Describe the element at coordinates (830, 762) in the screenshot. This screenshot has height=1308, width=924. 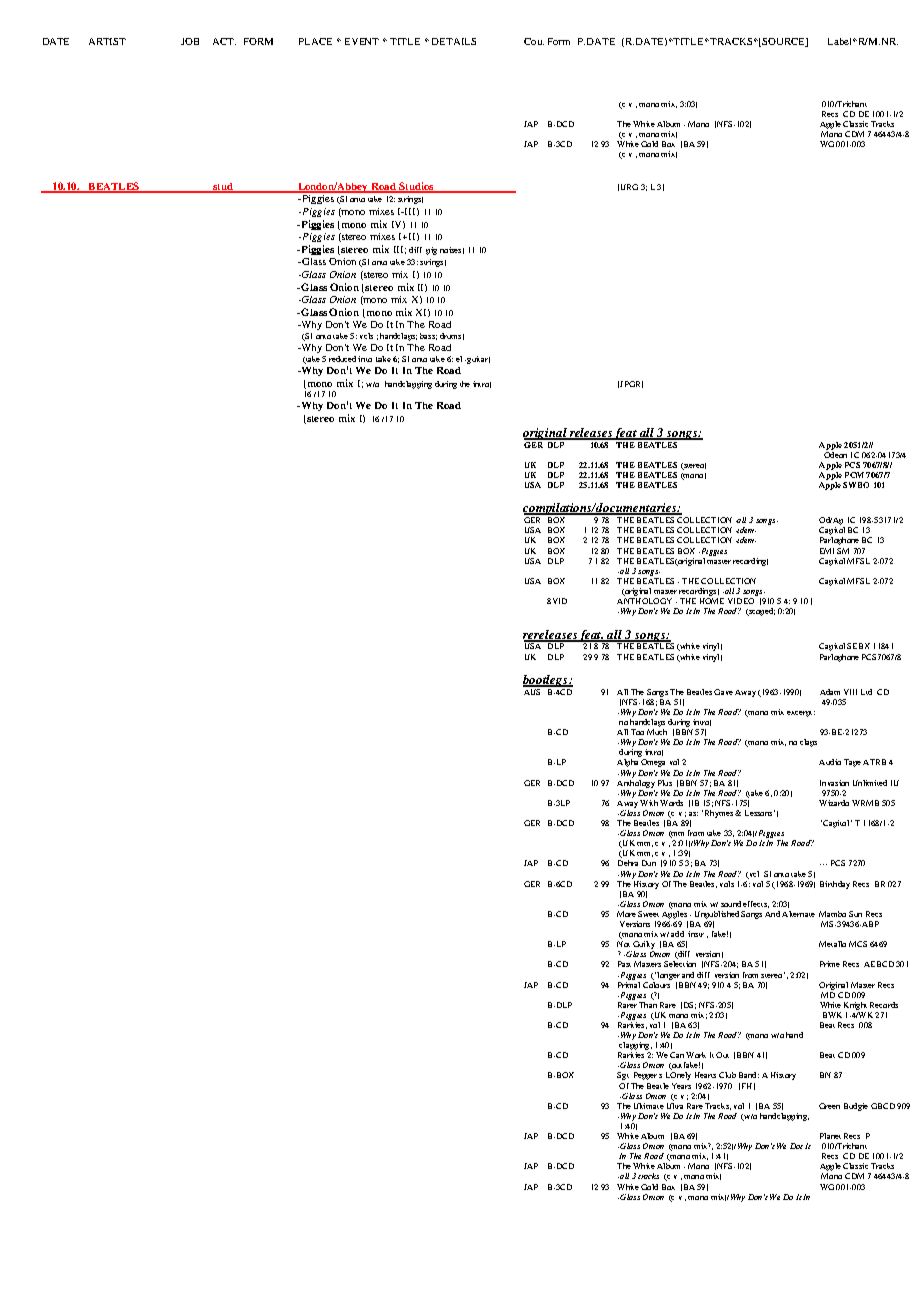
I see `Audio` at that location.
